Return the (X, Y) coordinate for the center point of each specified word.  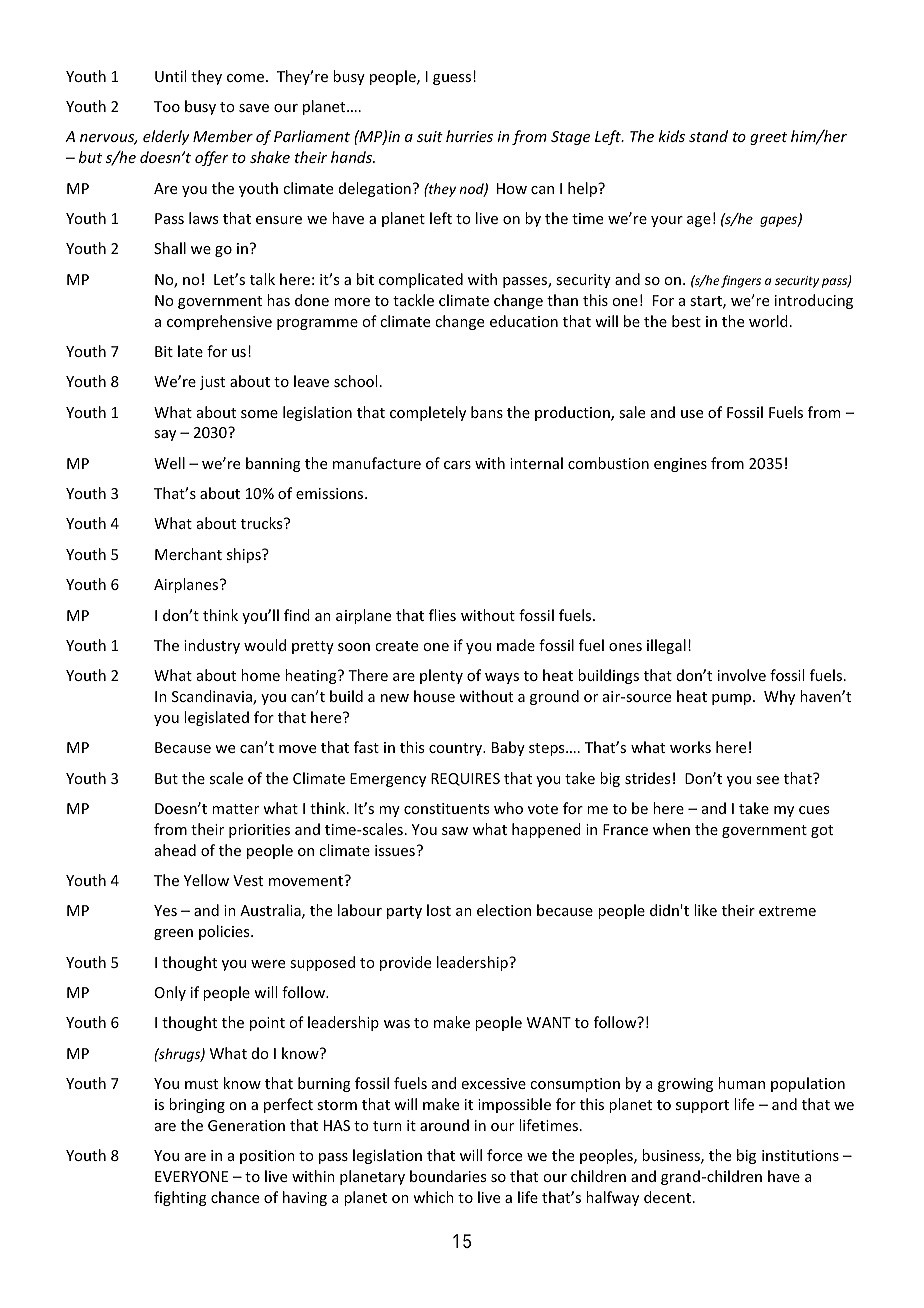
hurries (469, 136)
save (254, 108)
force (504, 1155)
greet (768, 138)
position (267, 1157)
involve (742, 675)
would (265, 645)
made (516, 645)
